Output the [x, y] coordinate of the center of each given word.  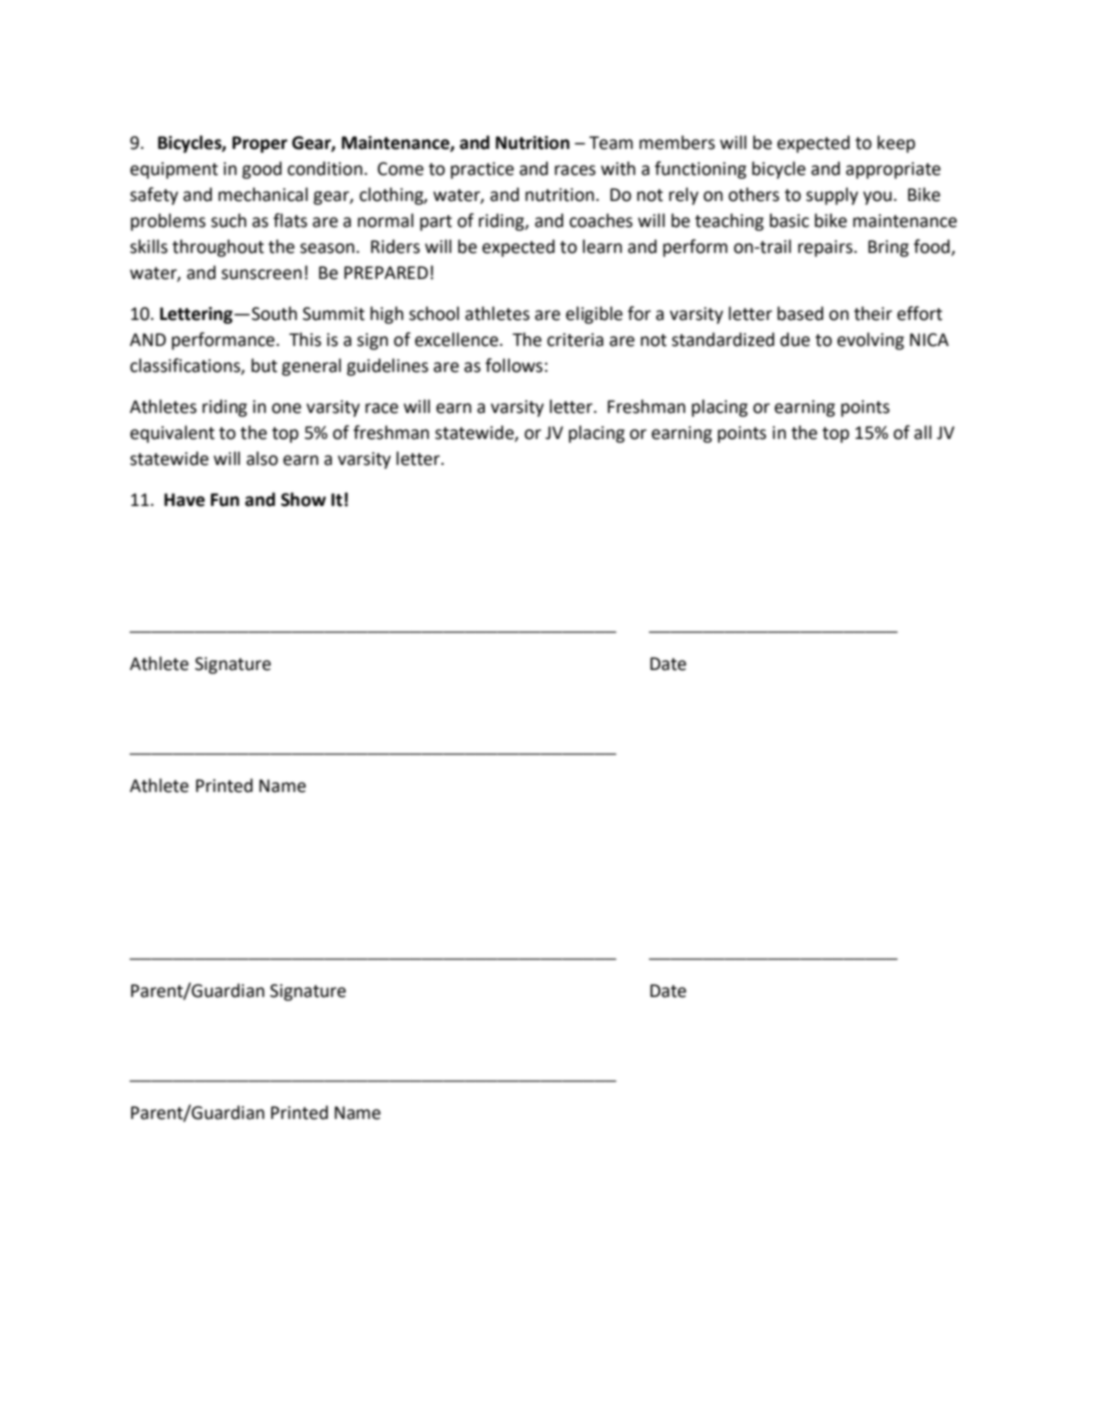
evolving [870, 341]
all [923, 432]
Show [303, 499]
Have [184, 500]
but [264, 365]
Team [611, 143]
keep [896, 144]
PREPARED [386, 272]
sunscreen [261, 274]
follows [514, 365]
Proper [260, 144]
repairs [826, 248]
